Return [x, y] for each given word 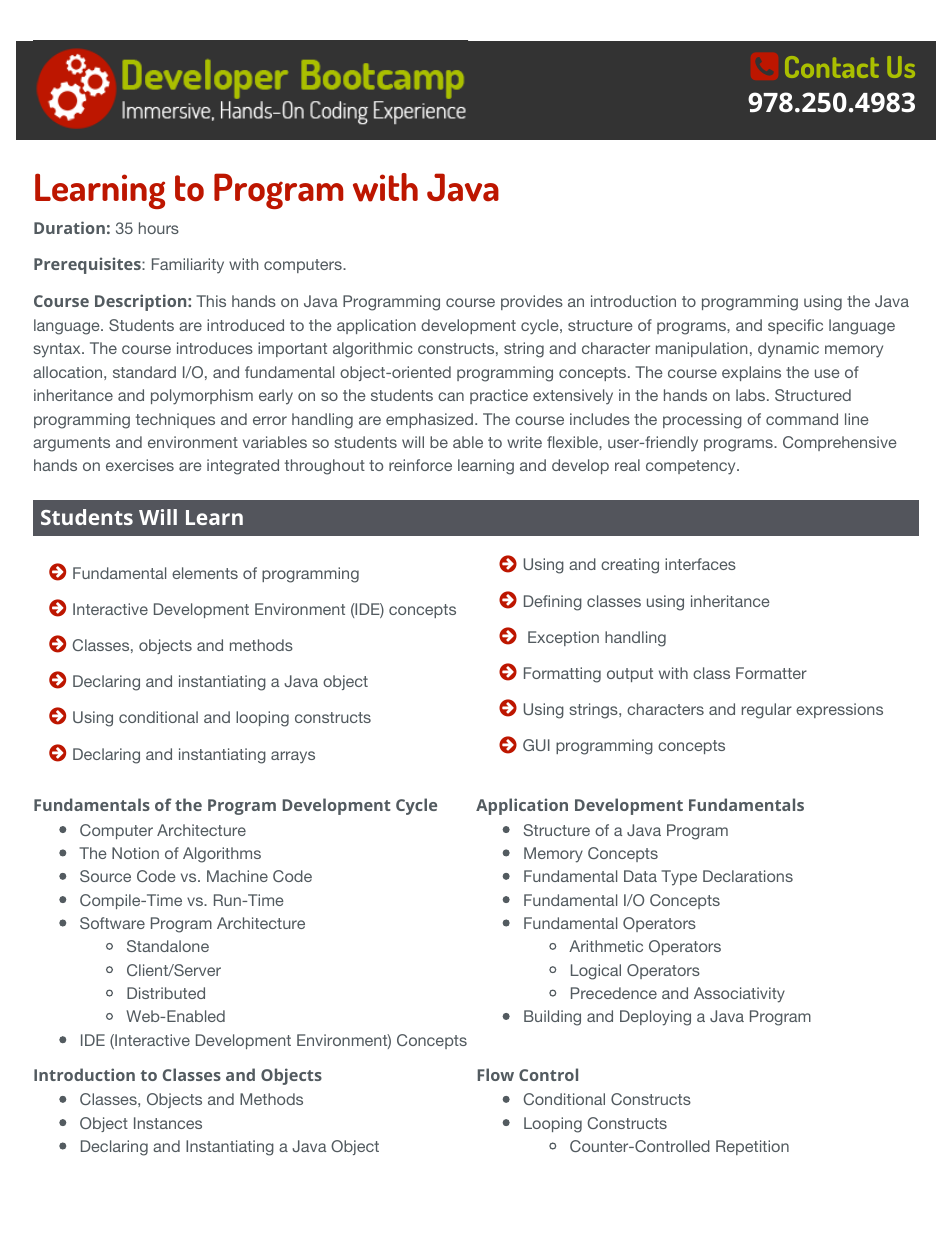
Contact [832, 67]
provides [532, 302]
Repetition [752, 1147]
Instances [168, 1123]
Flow [496, 1074]
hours [159, 228]
